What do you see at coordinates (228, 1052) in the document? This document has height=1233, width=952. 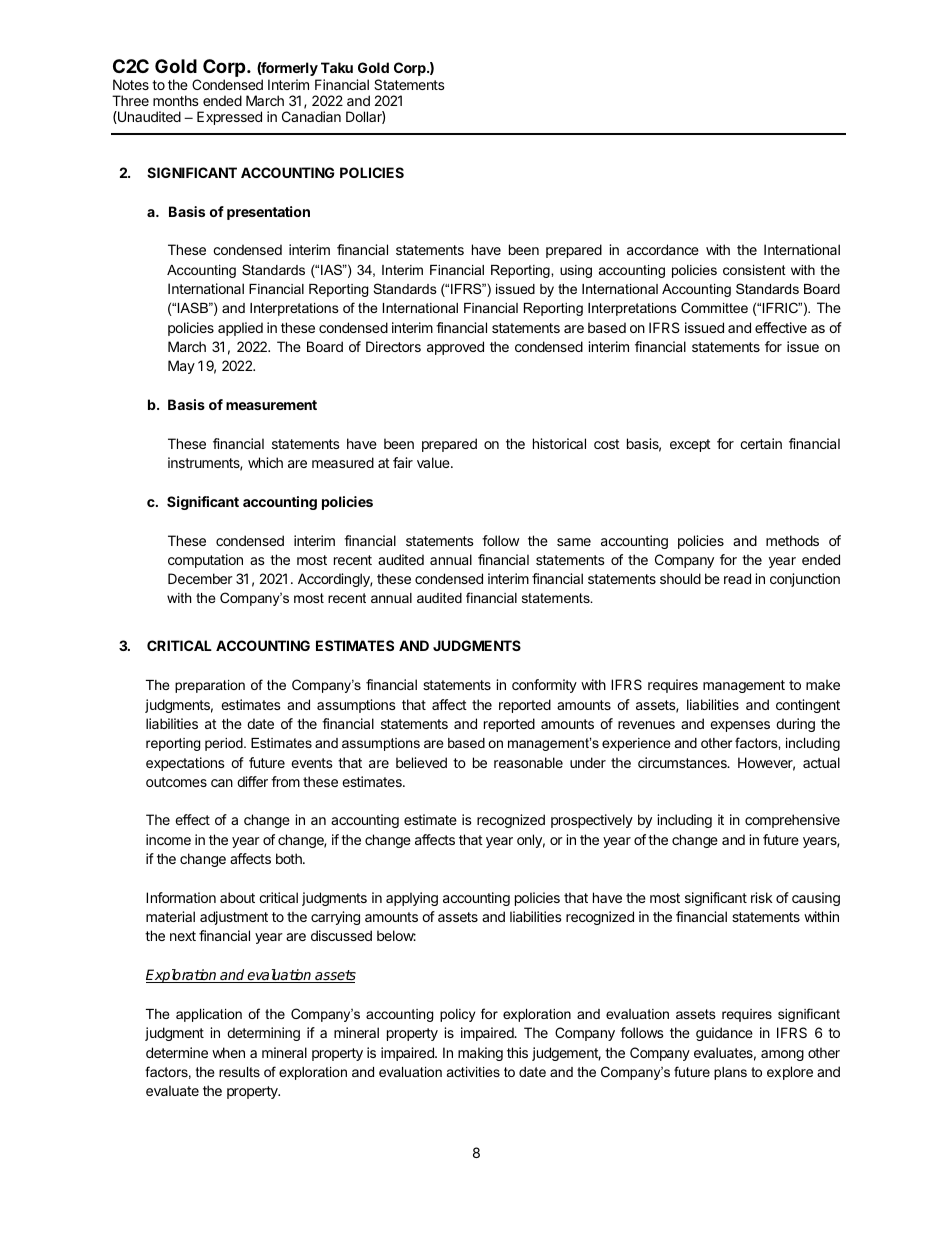 I see `when` at bounding box center [228, 1052].
